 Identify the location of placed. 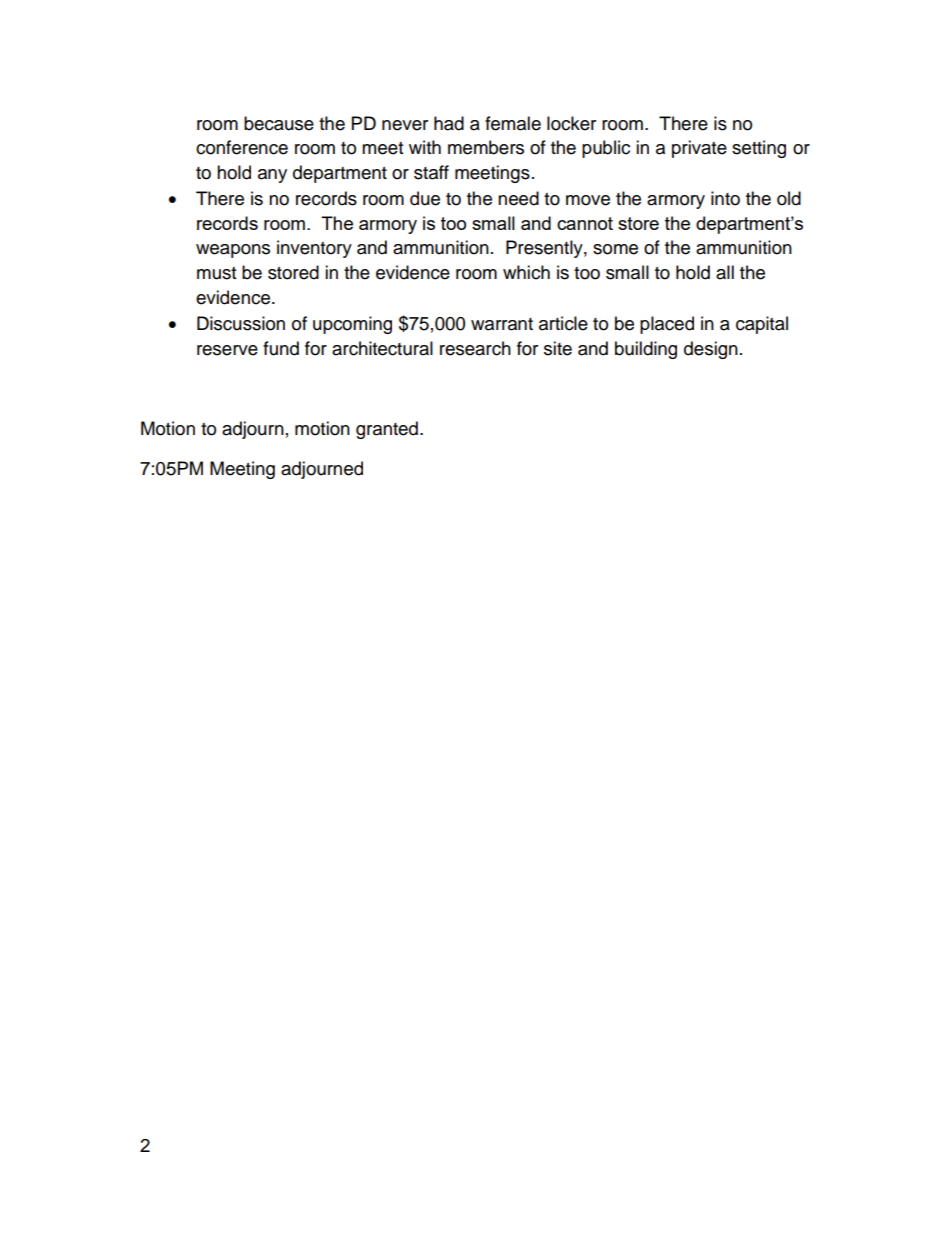
(667, 325).
